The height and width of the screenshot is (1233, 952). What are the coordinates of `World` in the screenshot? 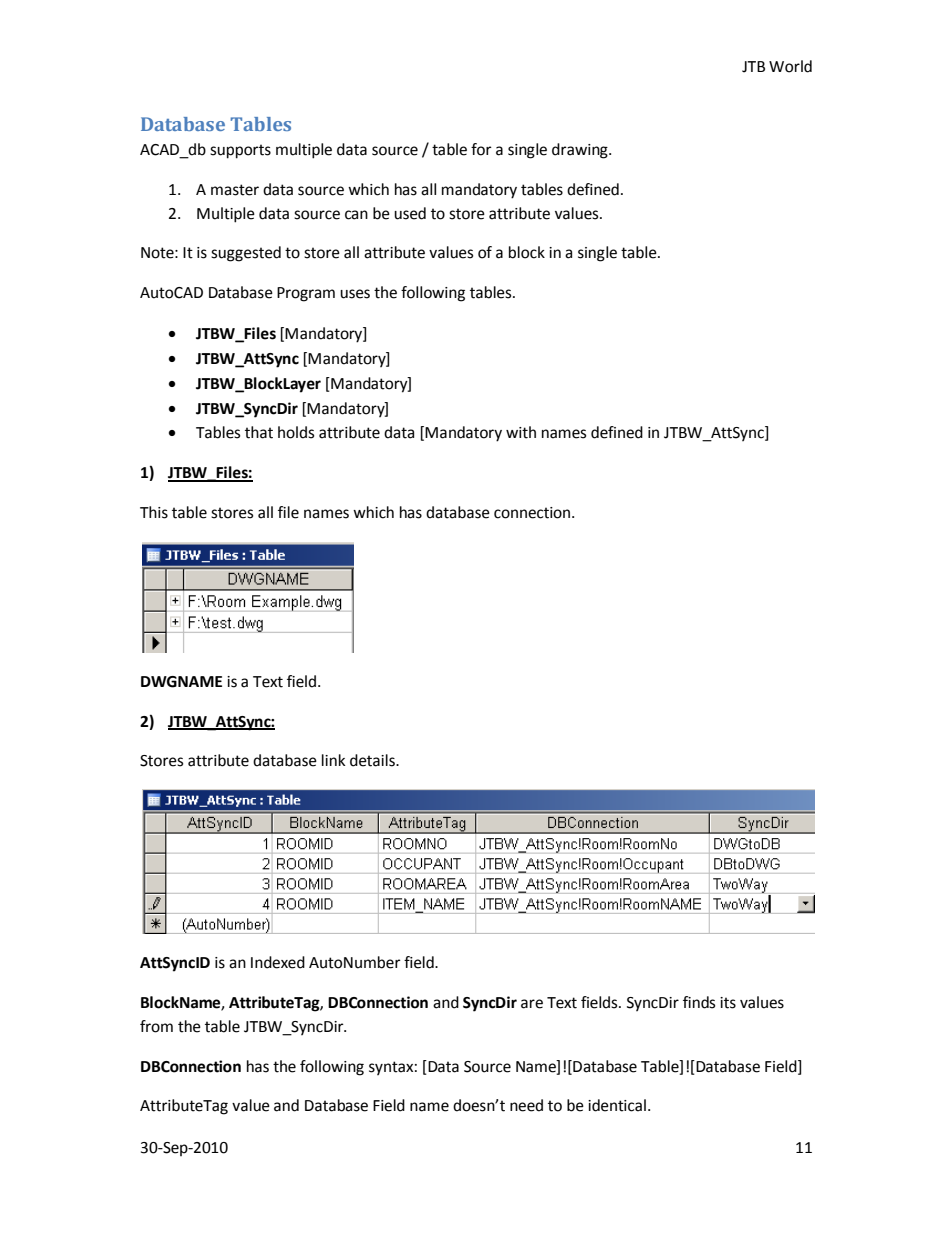 It's located at (790, 66).
